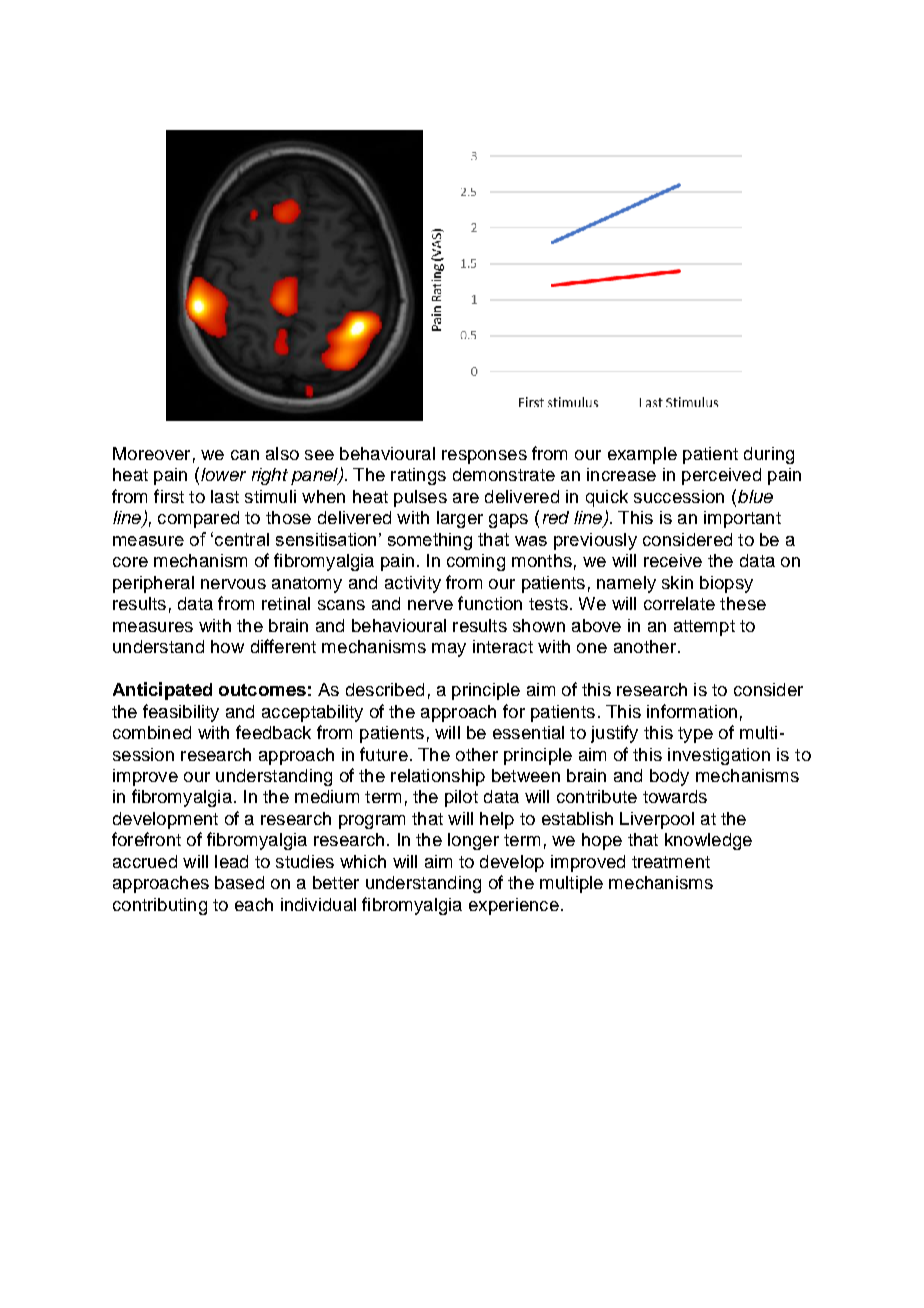 The height and width of the screenshot is (1308, 924). I want to click on based, so click(239, 882).
